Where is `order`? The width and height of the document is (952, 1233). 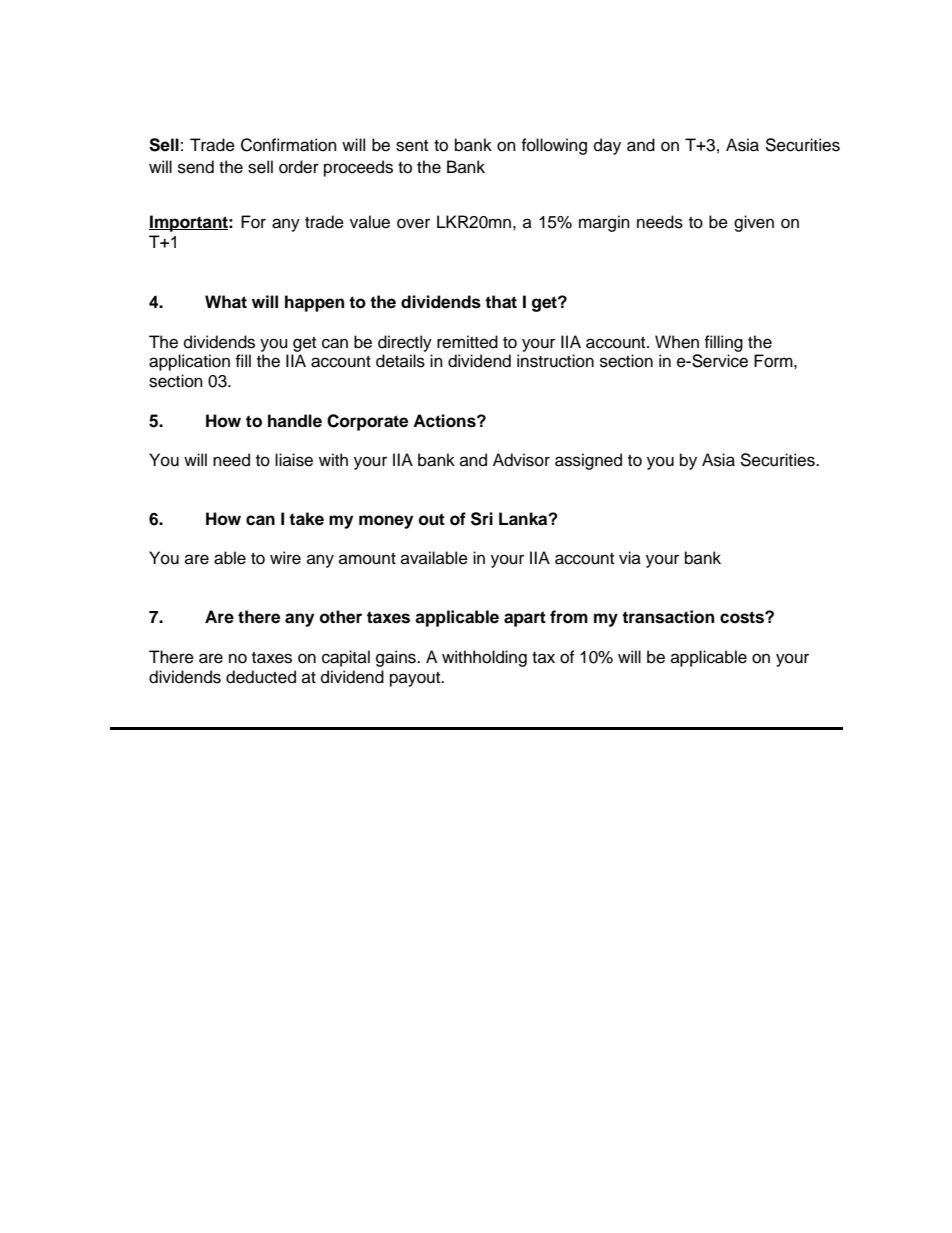
order is located at coordinates (299, 167).
